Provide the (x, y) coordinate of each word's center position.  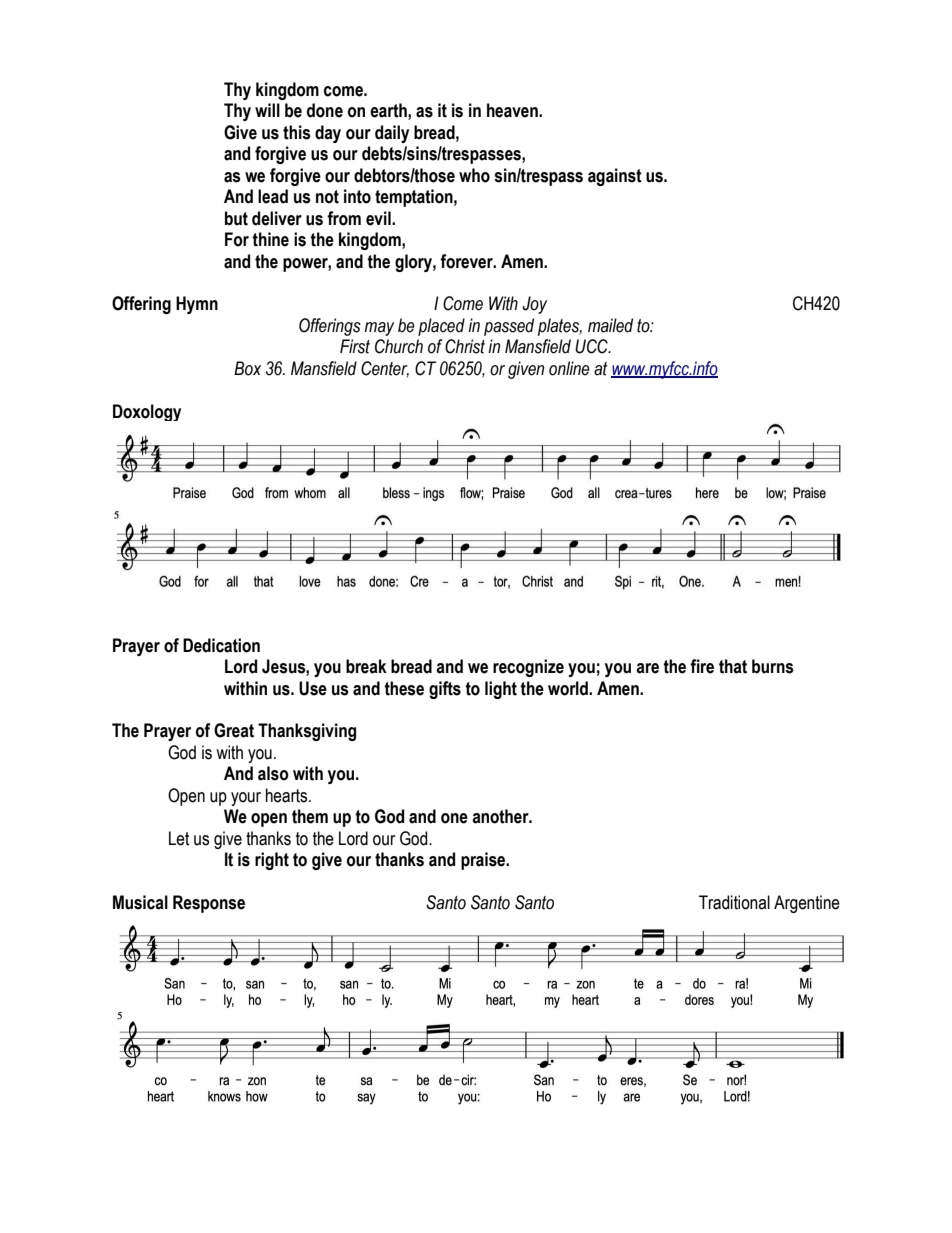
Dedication (221, 645)
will (267, 110)
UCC (592, 346)
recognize (528, 668)
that (733, 666)
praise (484, 861)
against (615, 177)
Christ (465, 346)
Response (209, 904)
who (474, 175)
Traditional (734, 902)
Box (247, 368)
